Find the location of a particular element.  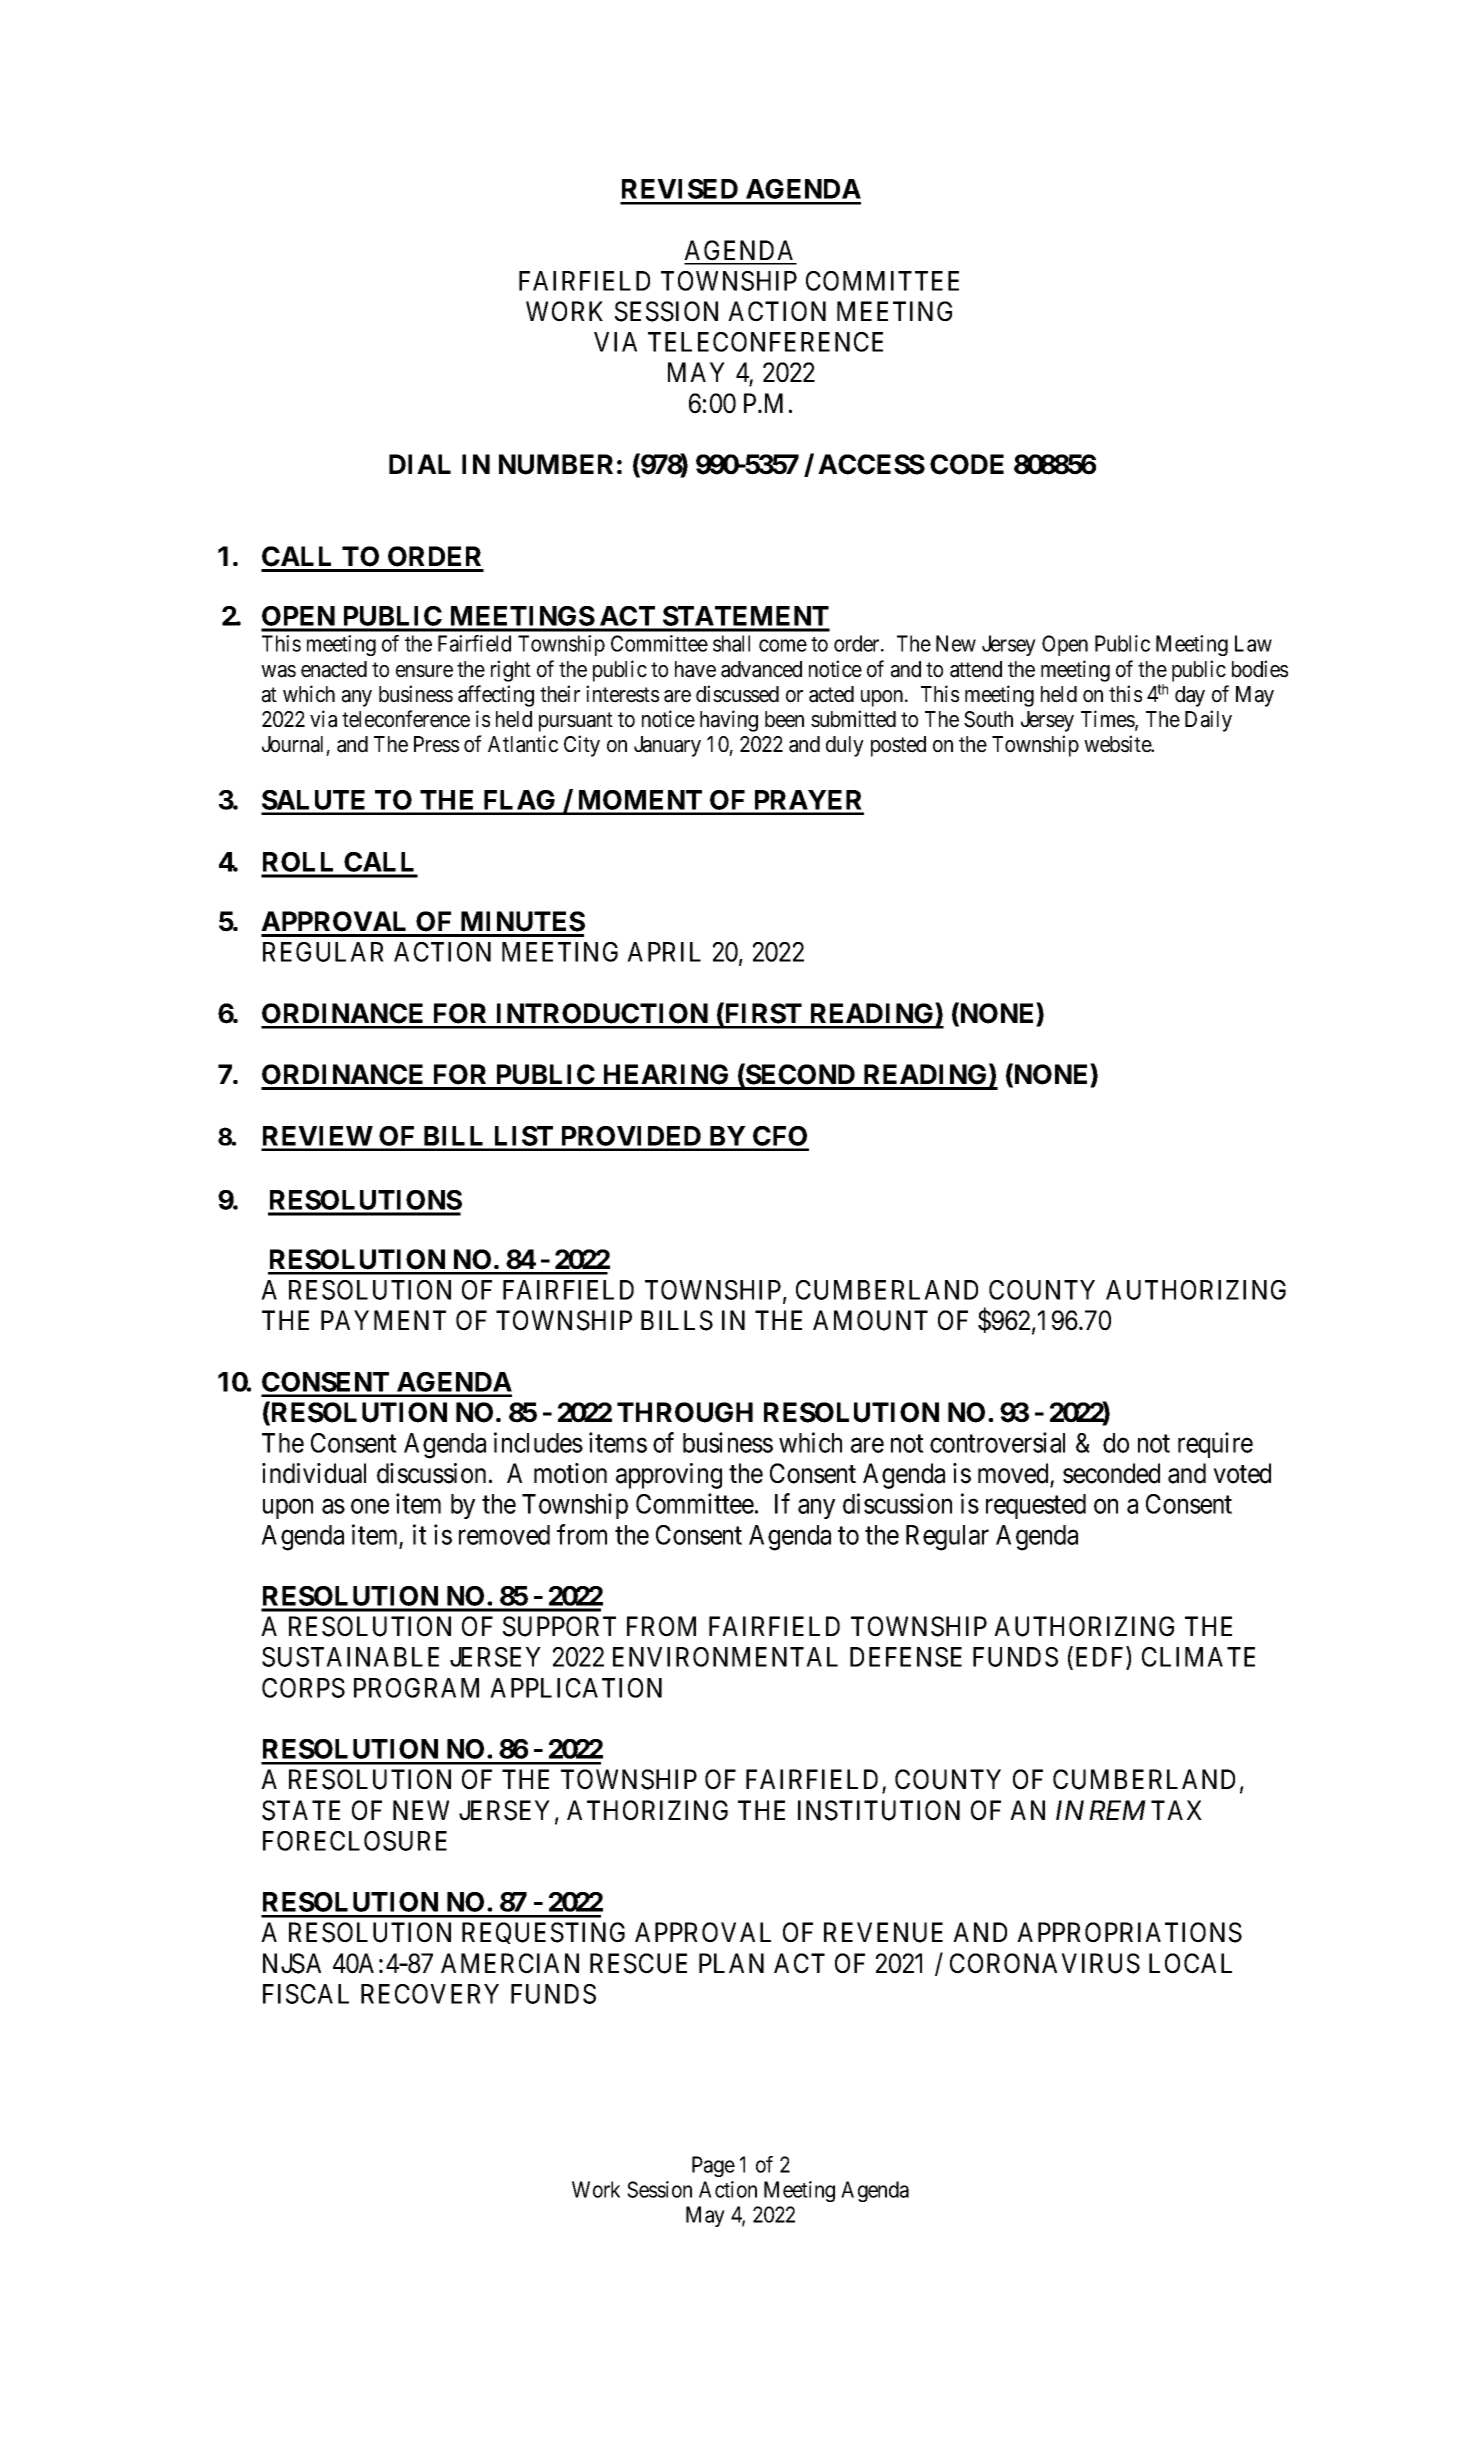

LOCAL is located at coordinates (1190, 1963).
